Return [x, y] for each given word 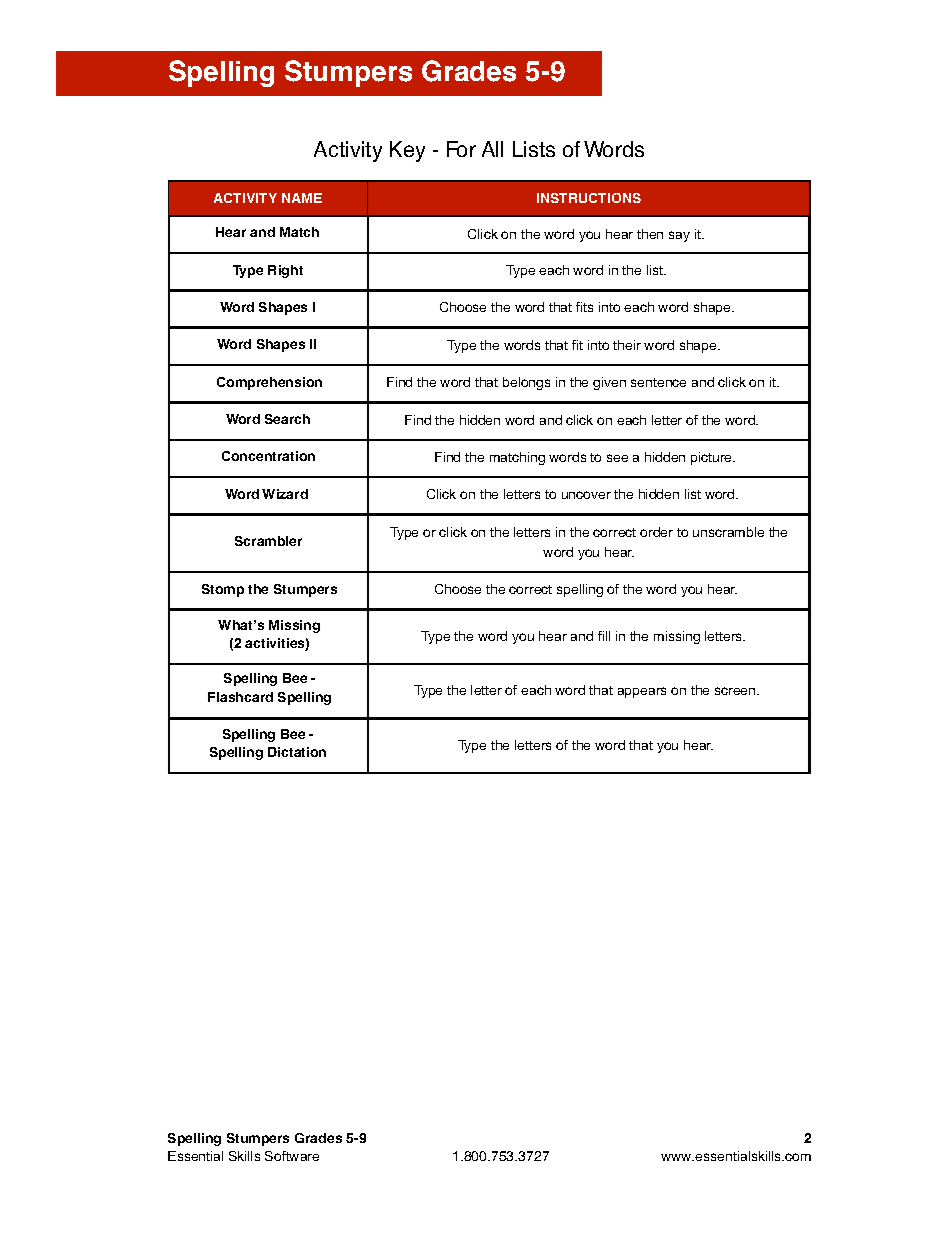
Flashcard [240, 697]
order [656, 532]
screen [736, 691]
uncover [586, 495]
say [679, 236]
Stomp [223, 590]
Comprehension [269, 383]
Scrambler [268, 541]
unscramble [728, 532]
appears [642, 692]
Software [292, 1156]
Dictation [297, 752]
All [492, 149]
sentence [658, 382]
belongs [526, 383]
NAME [302, 198]
